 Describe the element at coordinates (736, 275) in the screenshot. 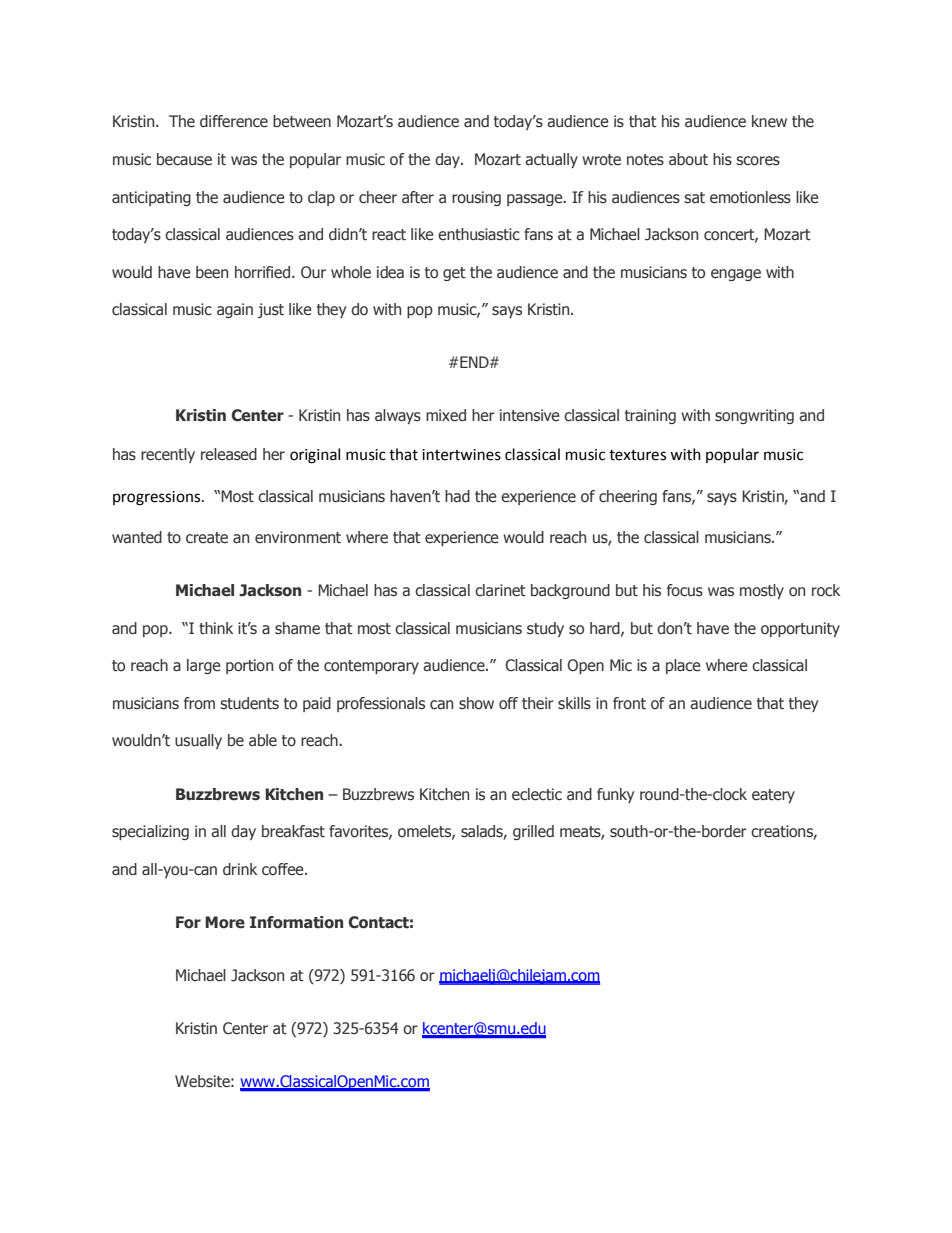

I see `engage` at that location.
